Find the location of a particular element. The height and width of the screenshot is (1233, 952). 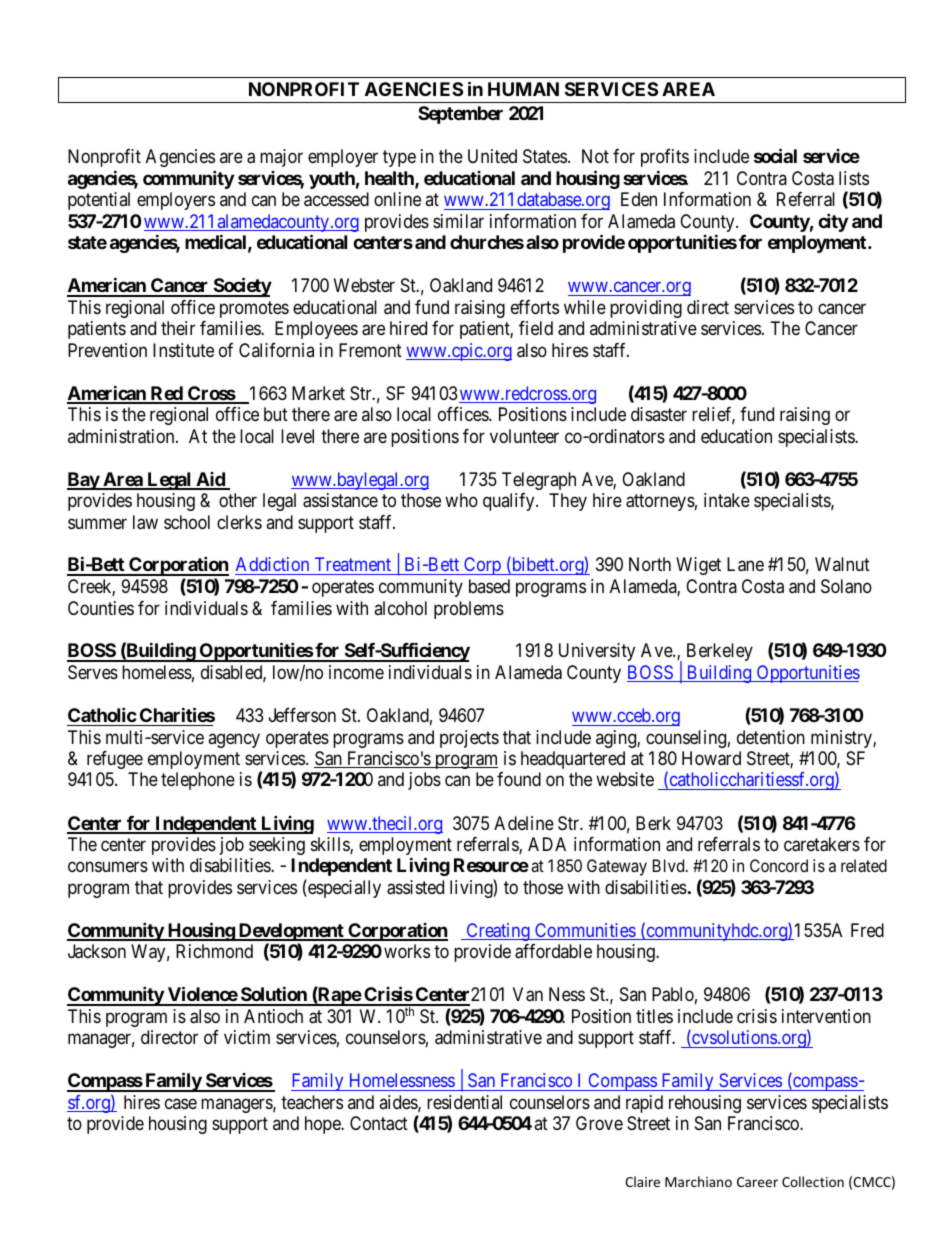

Institute is located at coordinates (183, 350).
